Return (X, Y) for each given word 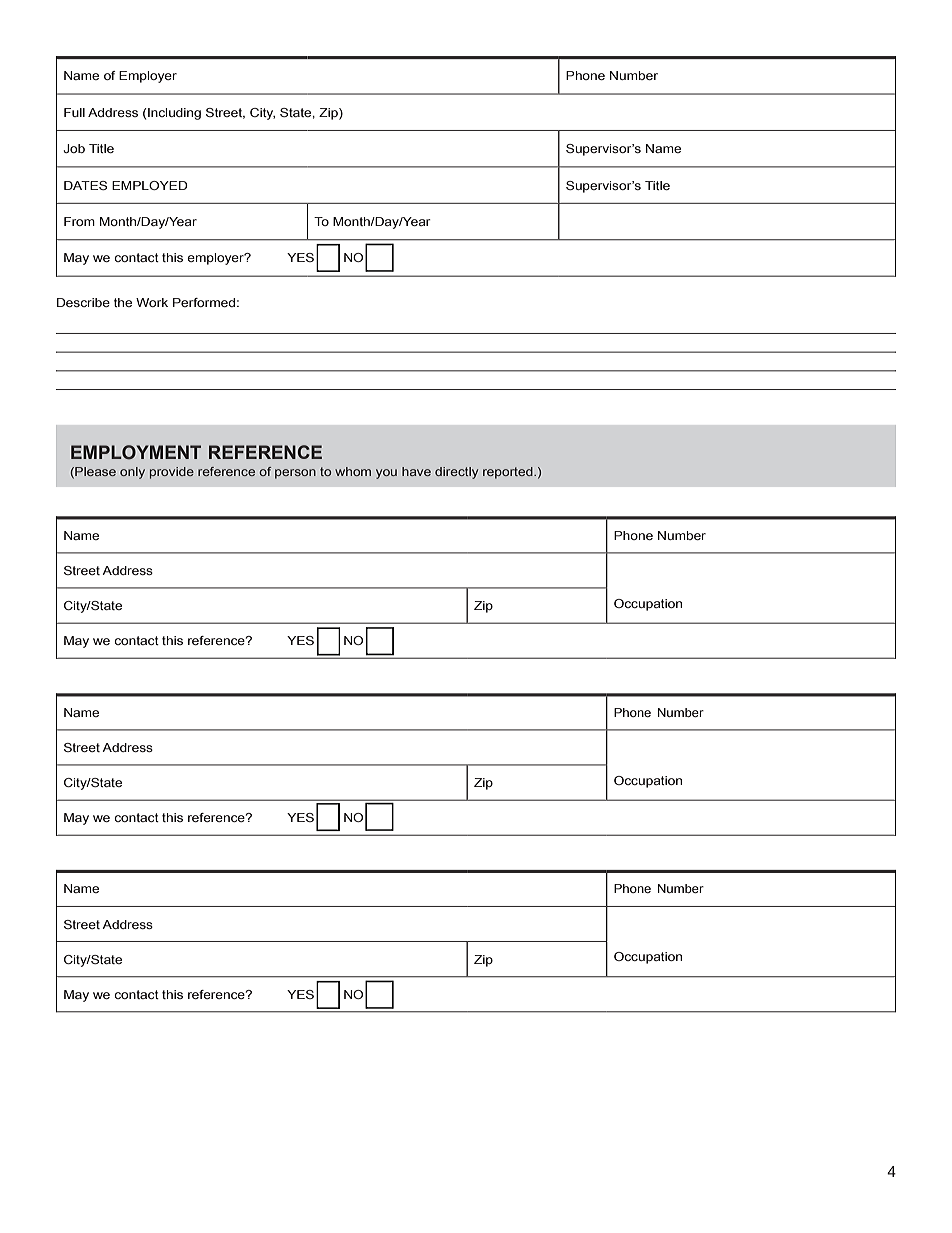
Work (152, 302)
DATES (85, 185)
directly (456, 473)
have (416, 471)
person (295, 474)
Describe (83, 302)
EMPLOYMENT (136, 452)
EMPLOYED (150, 185)
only (132, 473)
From (79, 221)
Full (74, 112)
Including (173, 114)
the (123, 302)
